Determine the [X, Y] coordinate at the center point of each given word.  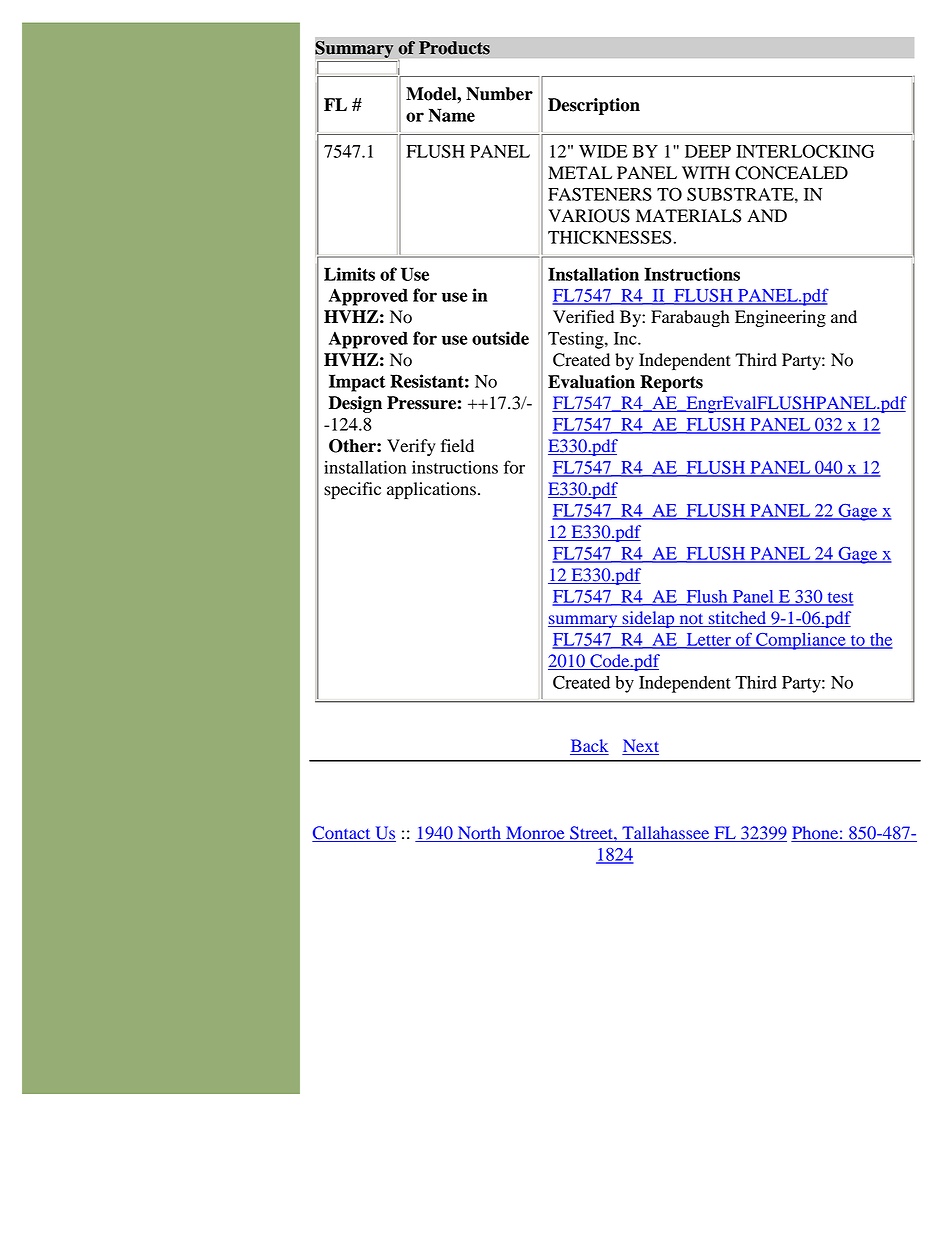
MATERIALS [688, 216]
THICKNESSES [610, 237]
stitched [738, 619]
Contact [342, 834]
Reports [671, 383]
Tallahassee [666, 834]
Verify [411, 447]
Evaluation [591, 382]
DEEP [708, 151]
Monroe [535, 834]
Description [594, 106]
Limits [349, 274]
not [691, 620]
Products [454, 48]
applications [431, 490]
